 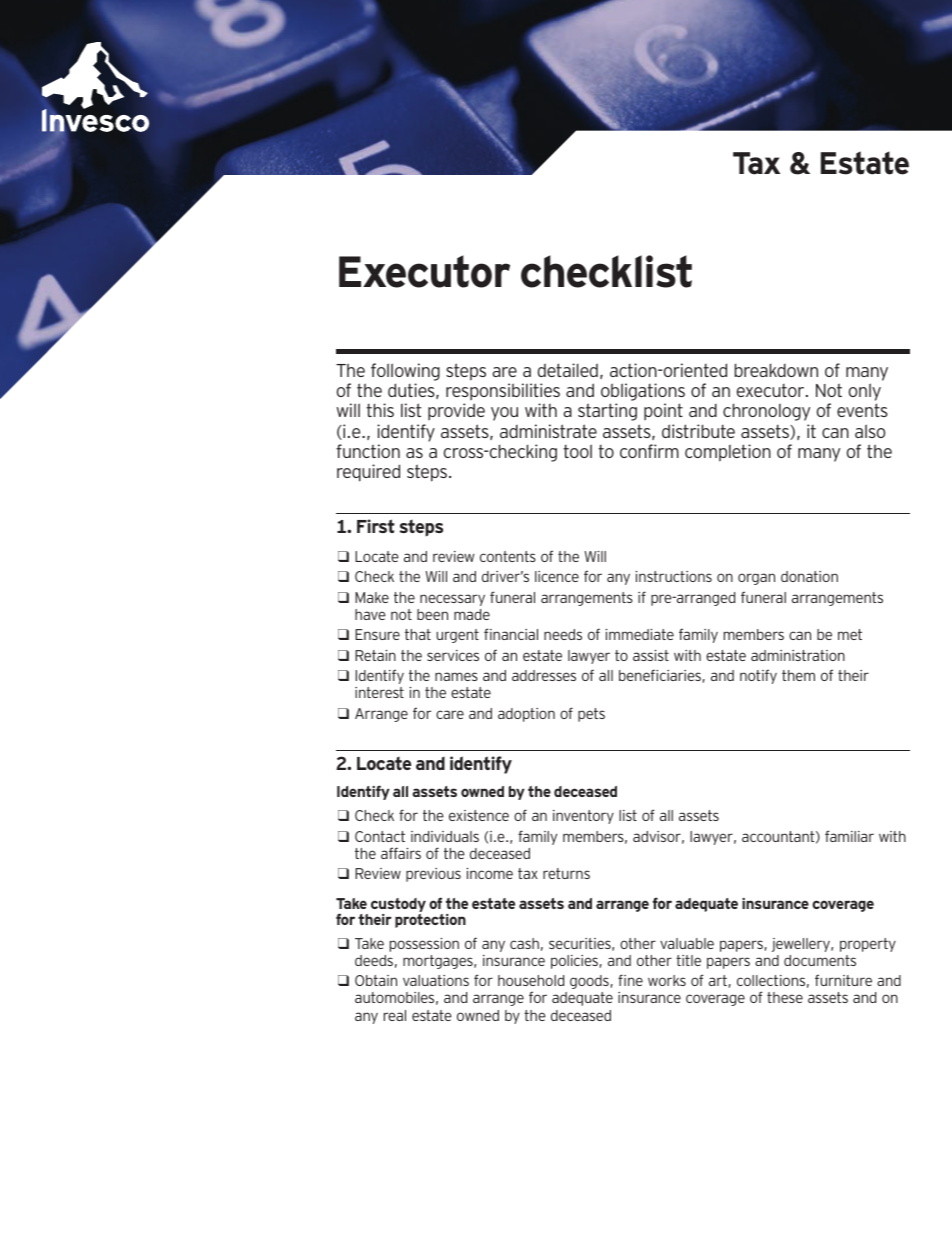 I want to click on these, so click(x=785, y=997).
